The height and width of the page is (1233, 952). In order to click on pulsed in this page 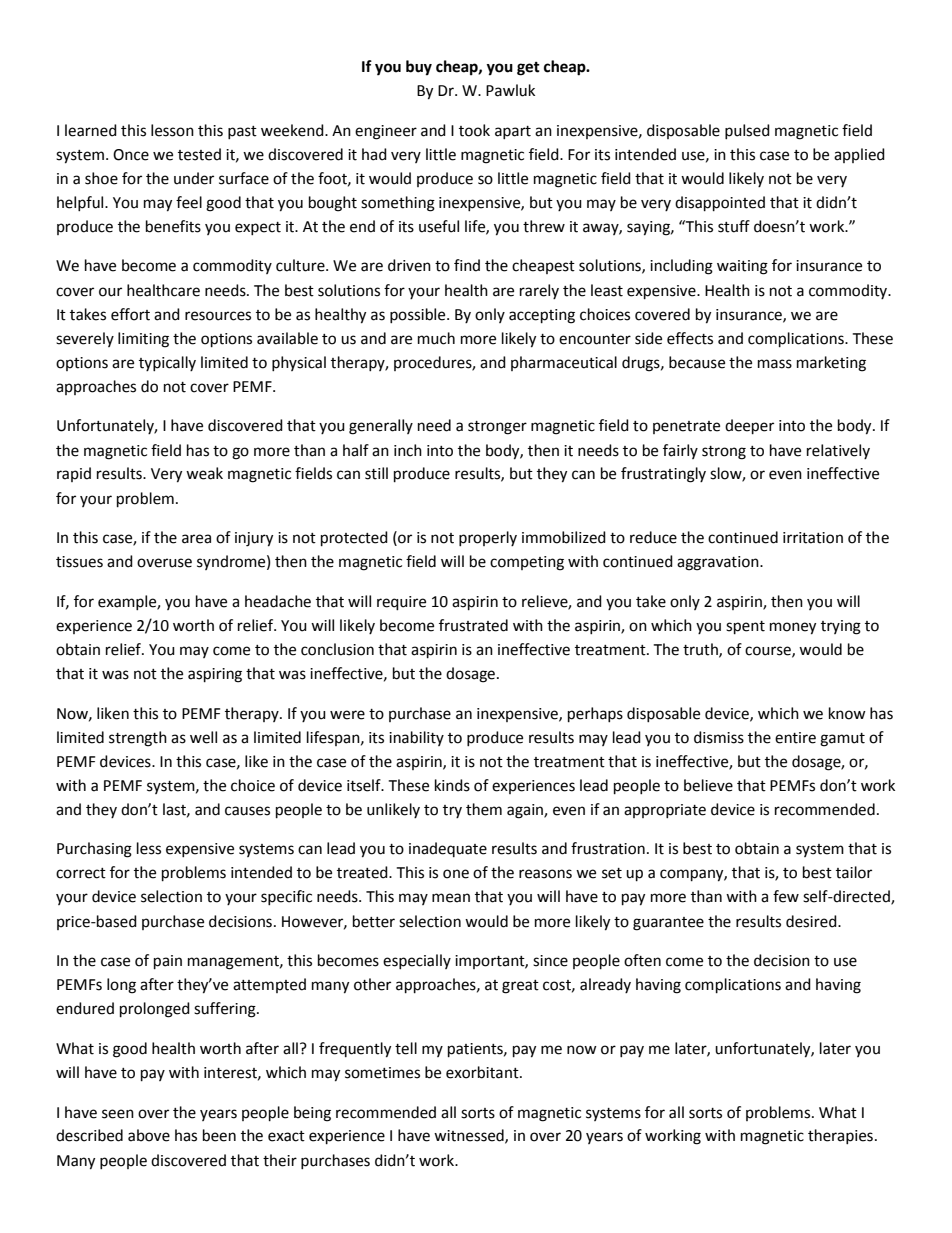, I will do `click(747, 131)`.
